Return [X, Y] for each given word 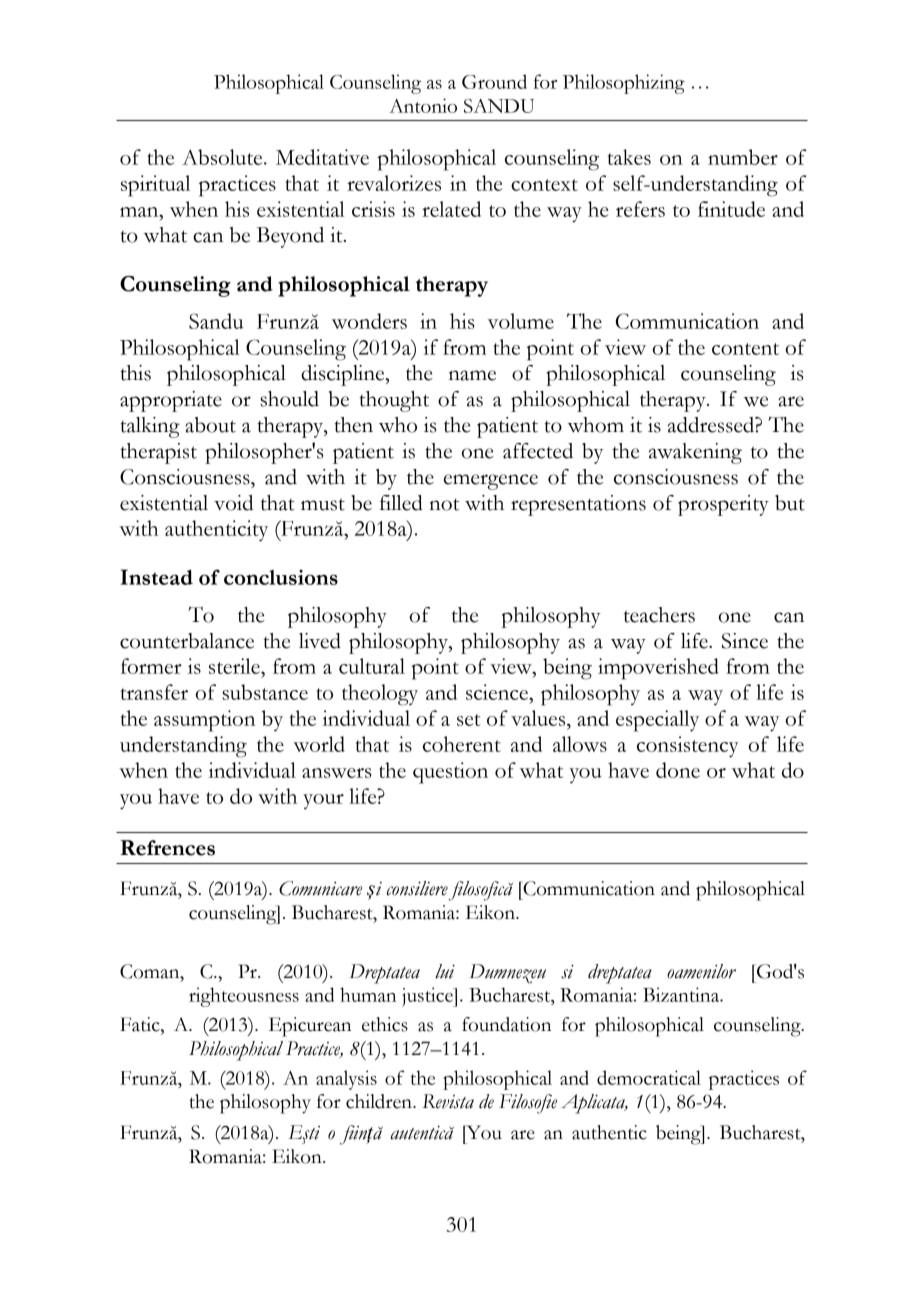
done [678, 770]
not [444, 505]
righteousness [244, 997]
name [472, 375]
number [743, 157]
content [745, 349]
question [450, 773]
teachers [659, 615]
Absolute [223, 157]
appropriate [171, 401]
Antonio [423, 105]
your [323, 801]
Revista [448, 1101]
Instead [156, 577]
